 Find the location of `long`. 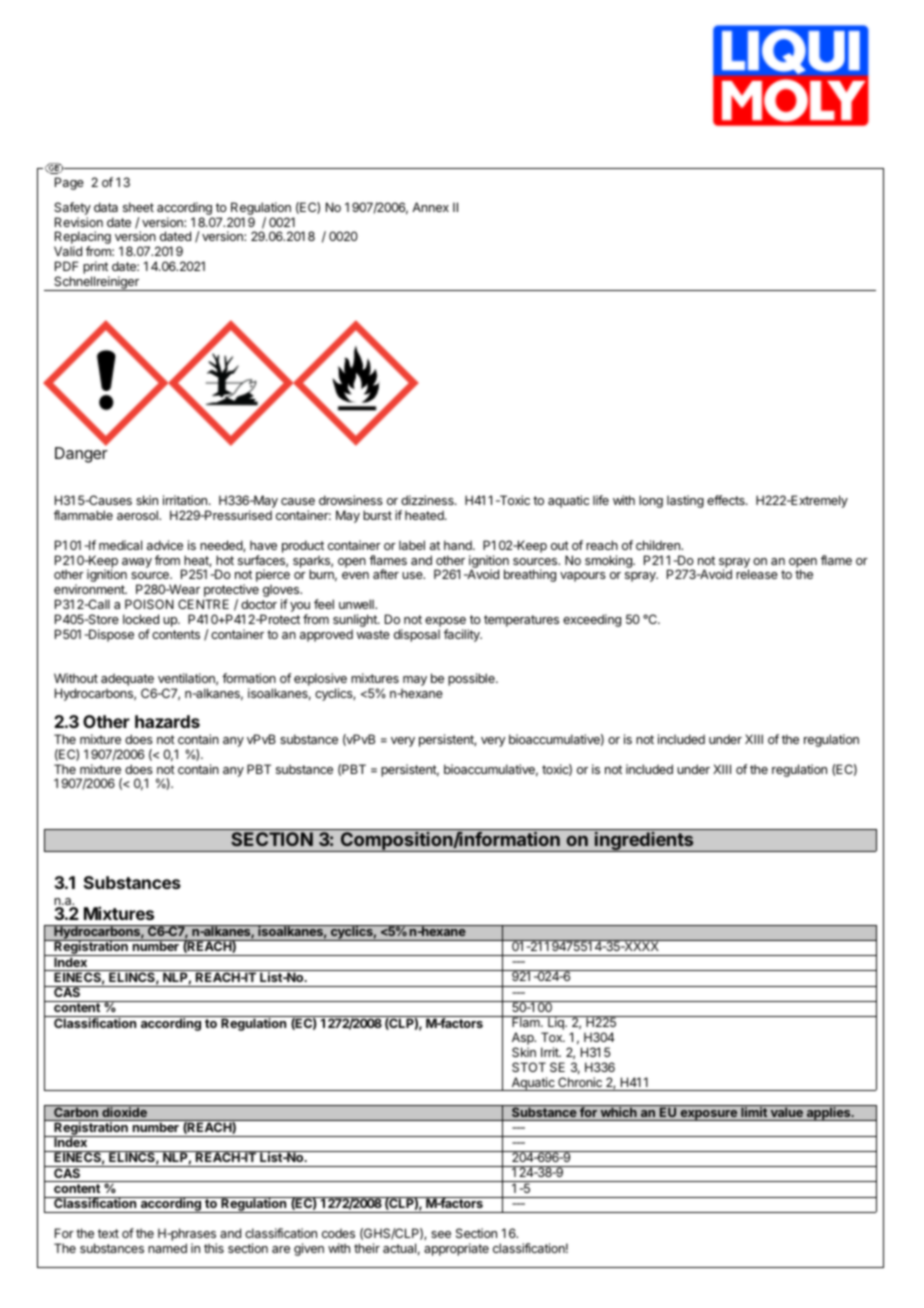

long is located at coordinates (651, 501).
